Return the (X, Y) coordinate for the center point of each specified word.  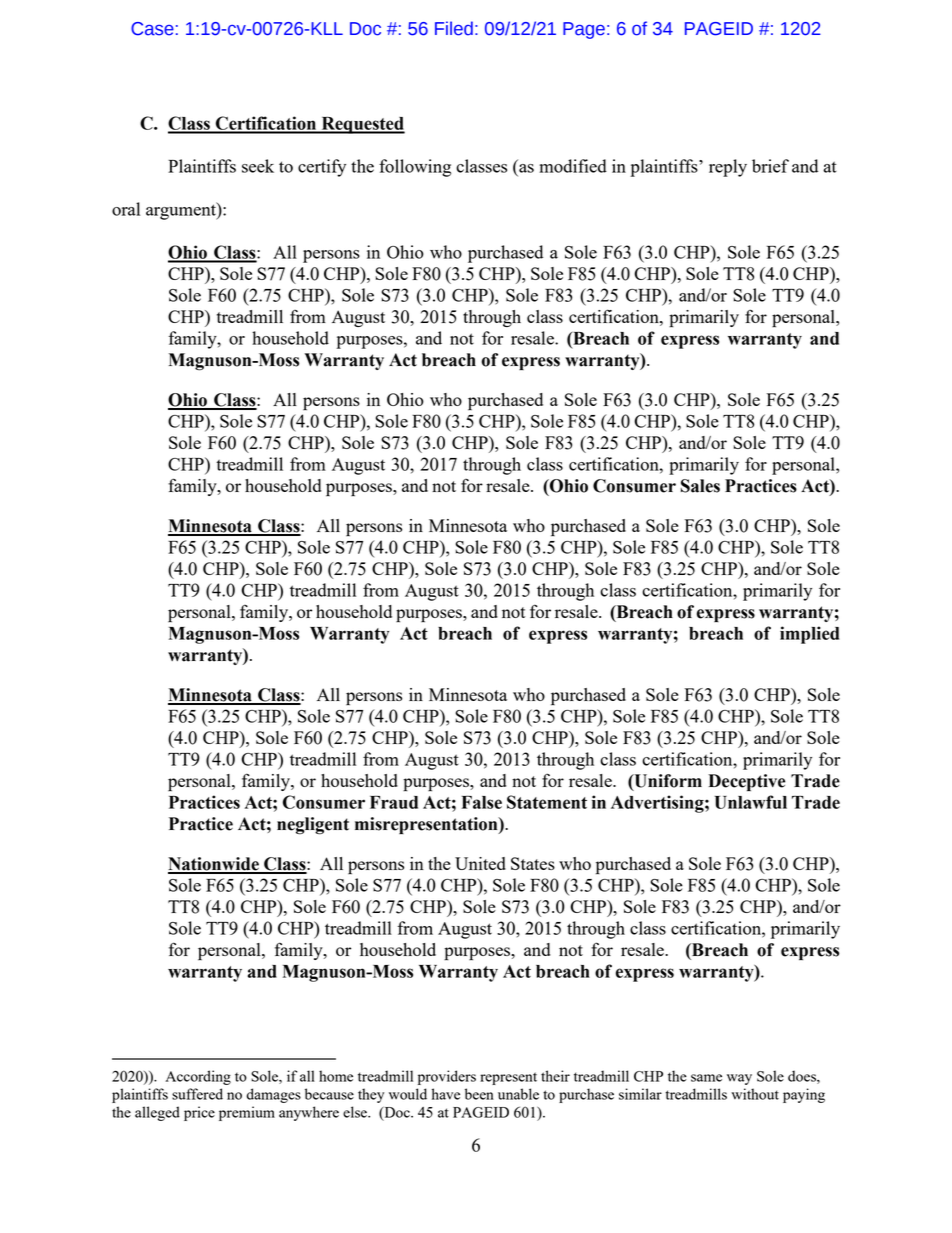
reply (728, 168)
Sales (700, 486)
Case (152, 29)
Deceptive (746, 782)
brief (770, 166)
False (481, 802)
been (479, 1094)
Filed (454, 28)
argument (182, 211)
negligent (313, 826)
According (198, 1077)
